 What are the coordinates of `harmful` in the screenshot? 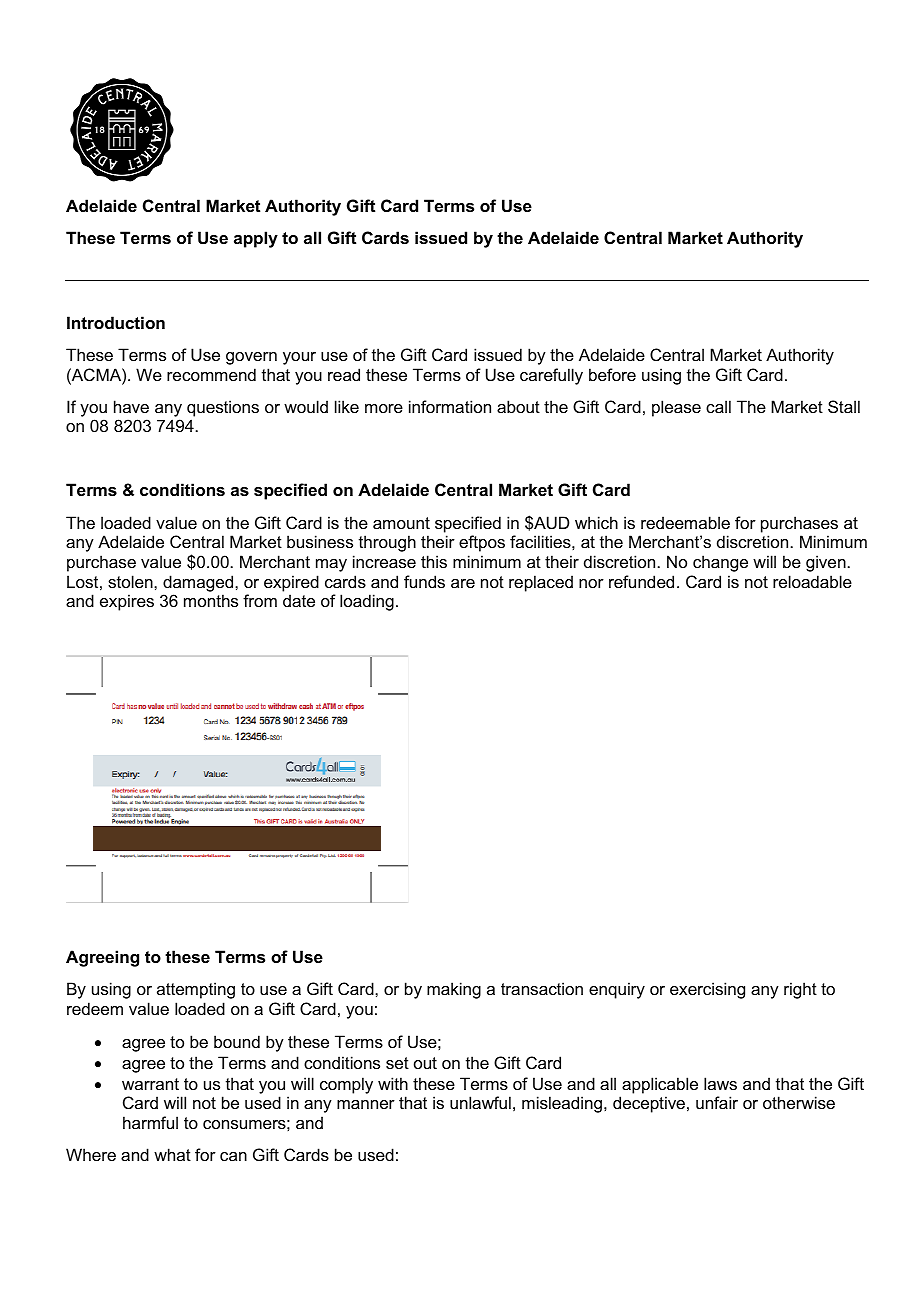 It's located at (150, 1122).
